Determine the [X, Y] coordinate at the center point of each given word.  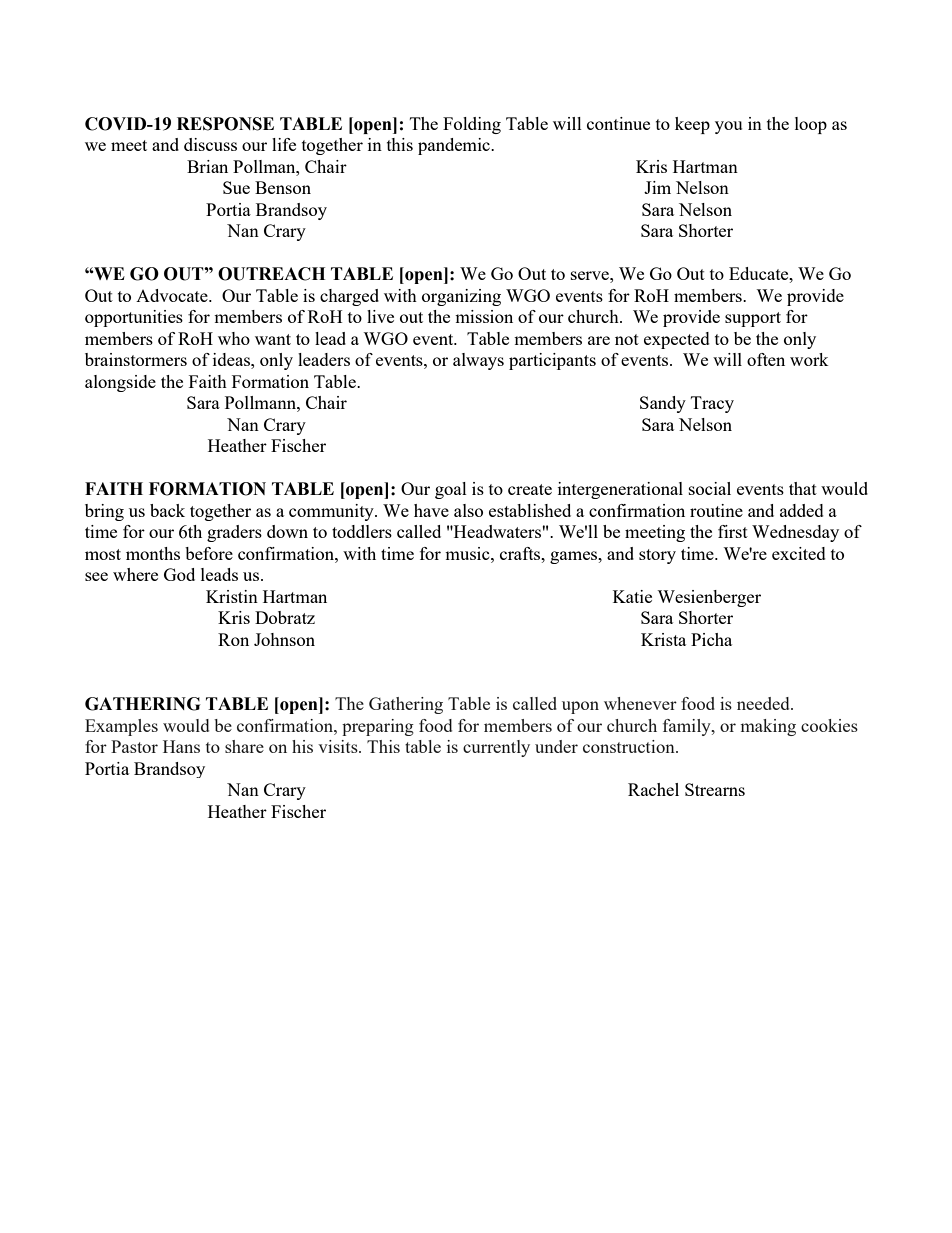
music [468, 553]
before [209, 553]
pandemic [455, 146]
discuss [210, 144]
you [728, 127]
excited [799, 553]
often [766, 359]
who [234, 338]
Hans [181, 746]
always [478, 361]
